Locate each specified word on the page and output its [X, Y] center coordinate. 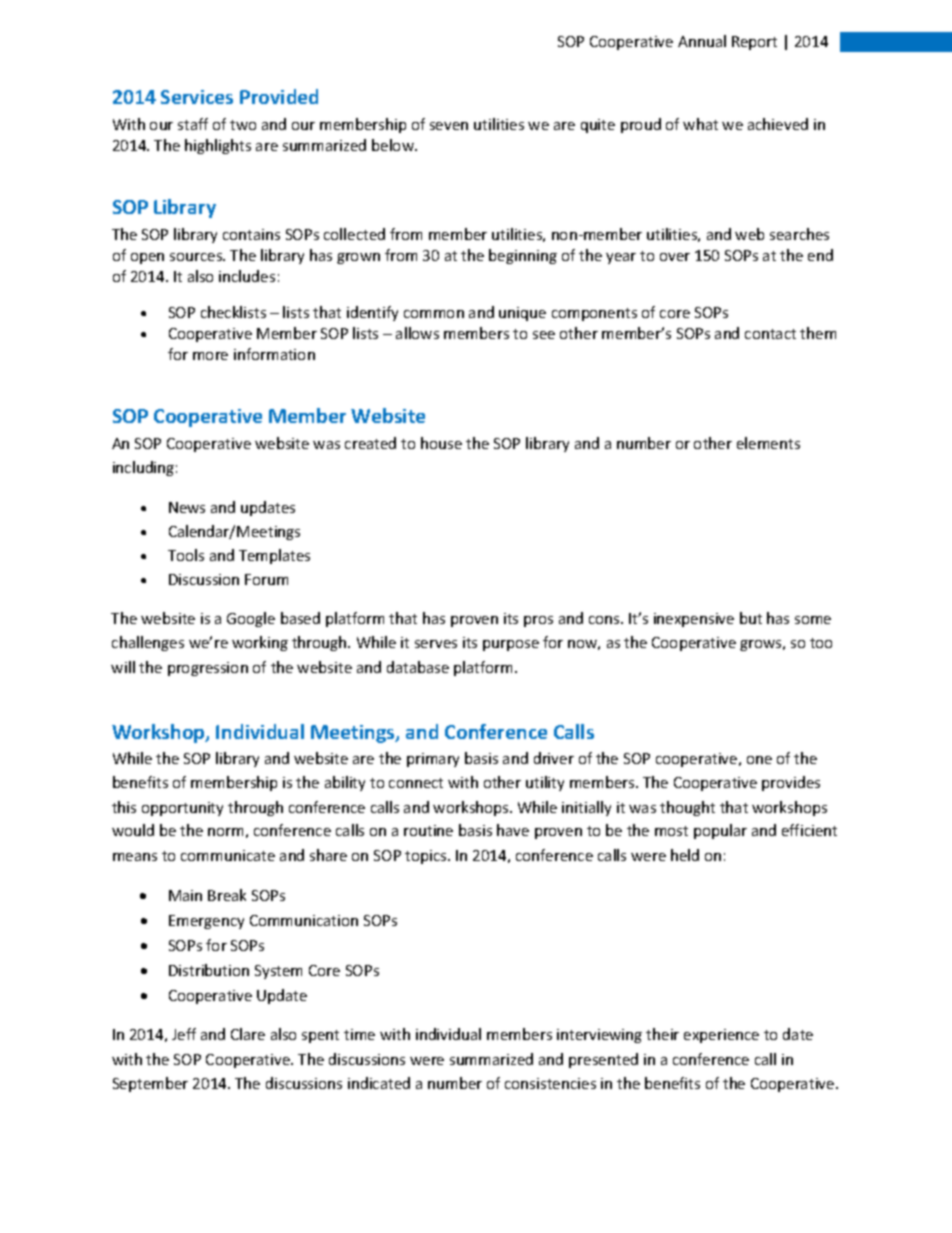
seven [449, 126]
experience [721, 1036]
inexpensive [694, 620]
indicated [379, 1083]
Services [197, 97]
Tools [186, 555]
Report [754, 43]
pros [538, 621]
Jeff [184, 1034]
